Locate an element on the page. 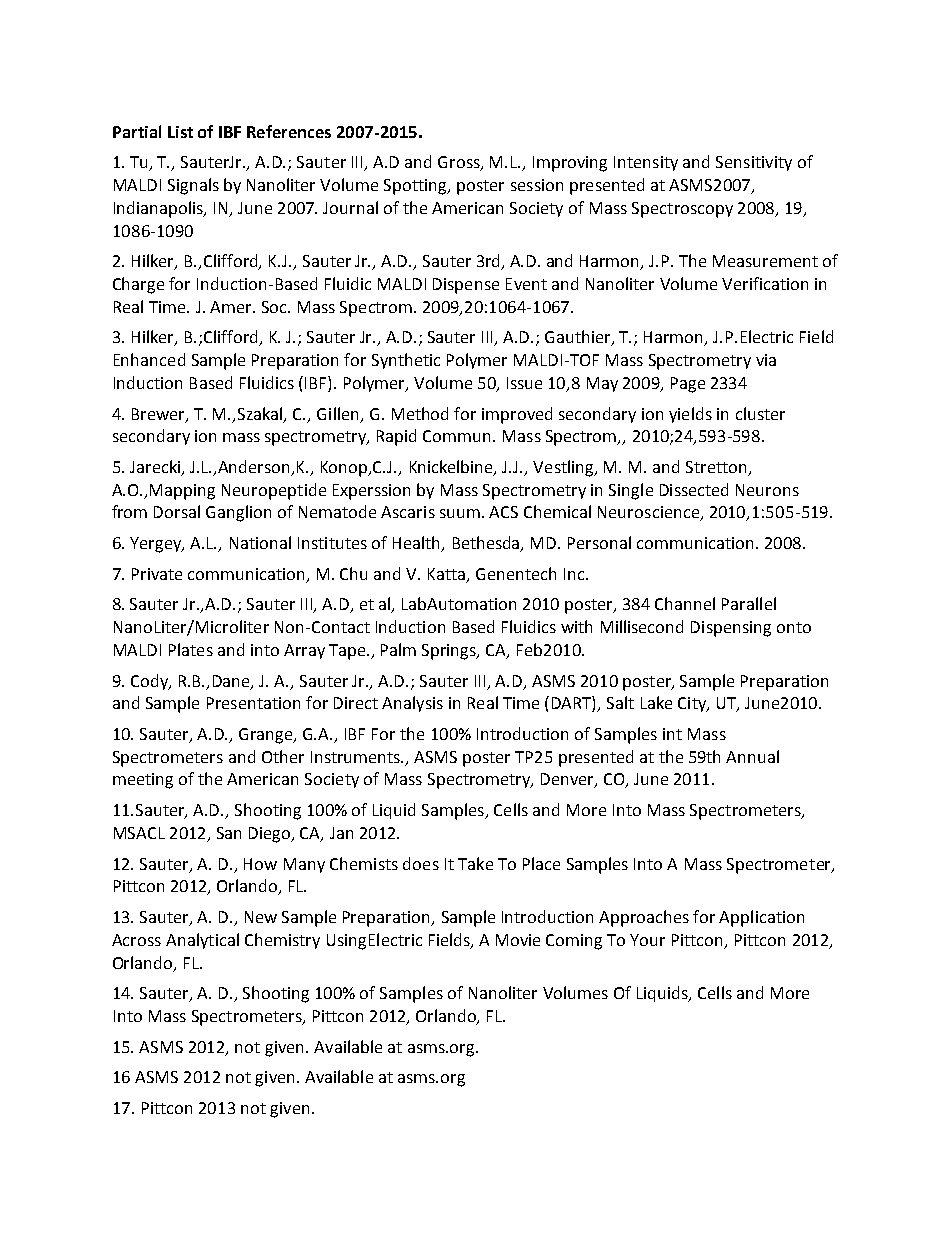 The width and height of the image is (952, 1233). yields is located at coordinates (690, 415).
